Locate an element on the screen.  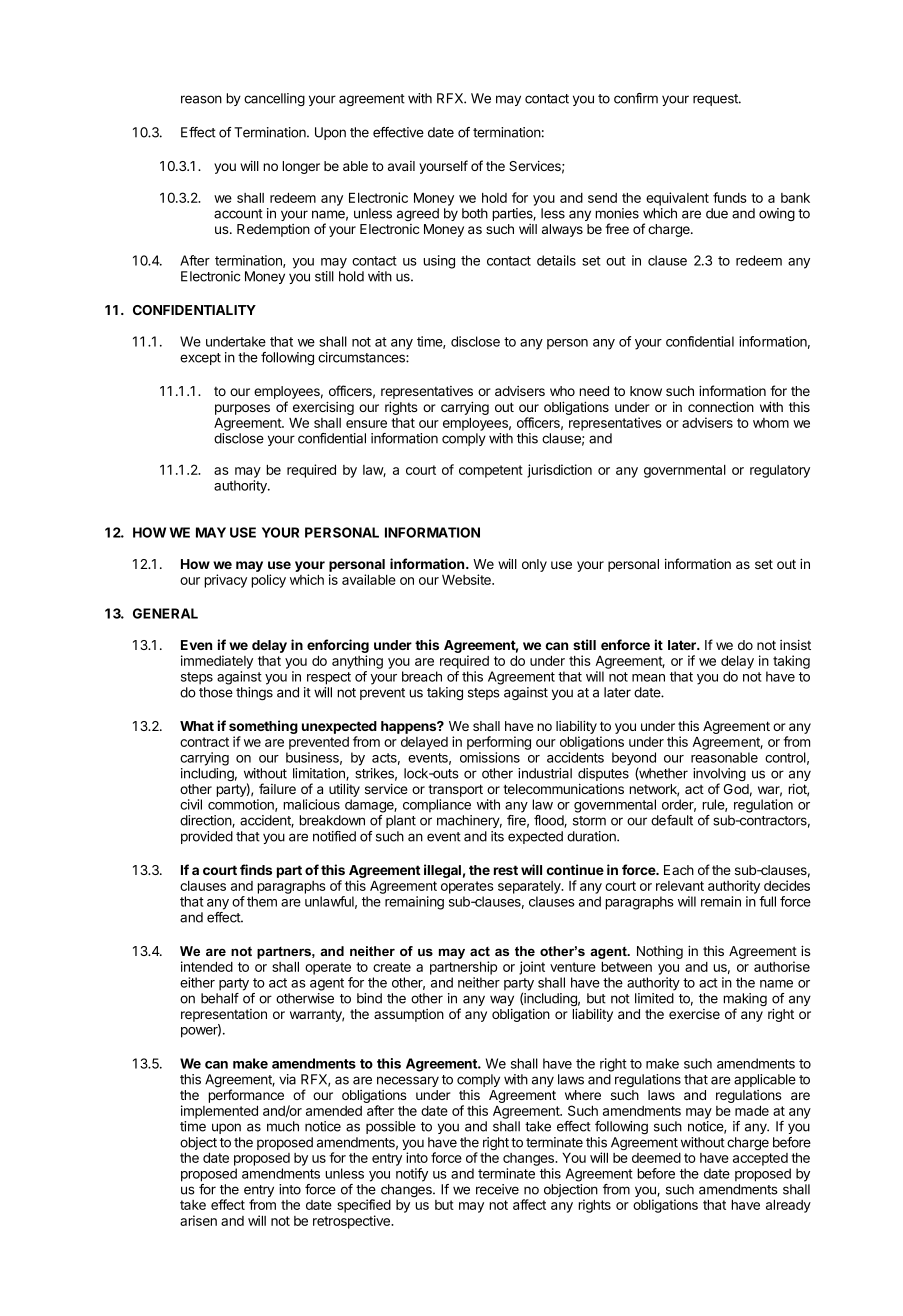
mean is located at coordinates (648, 678).
